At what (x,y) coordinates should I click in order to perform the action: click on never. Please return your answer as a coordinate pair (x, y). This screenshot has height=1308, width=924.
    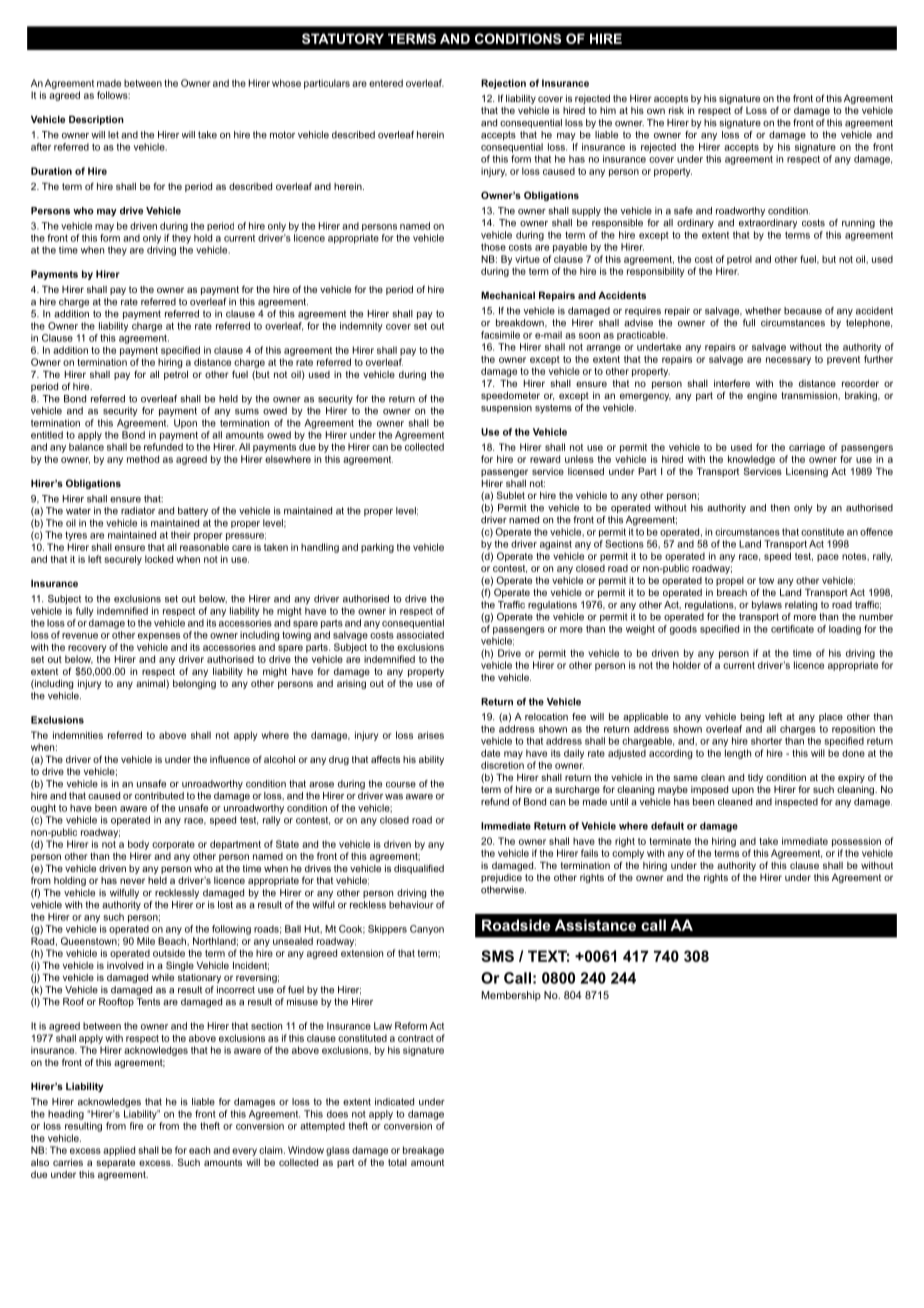
    Looking at the image, I should click on (132, 881).
